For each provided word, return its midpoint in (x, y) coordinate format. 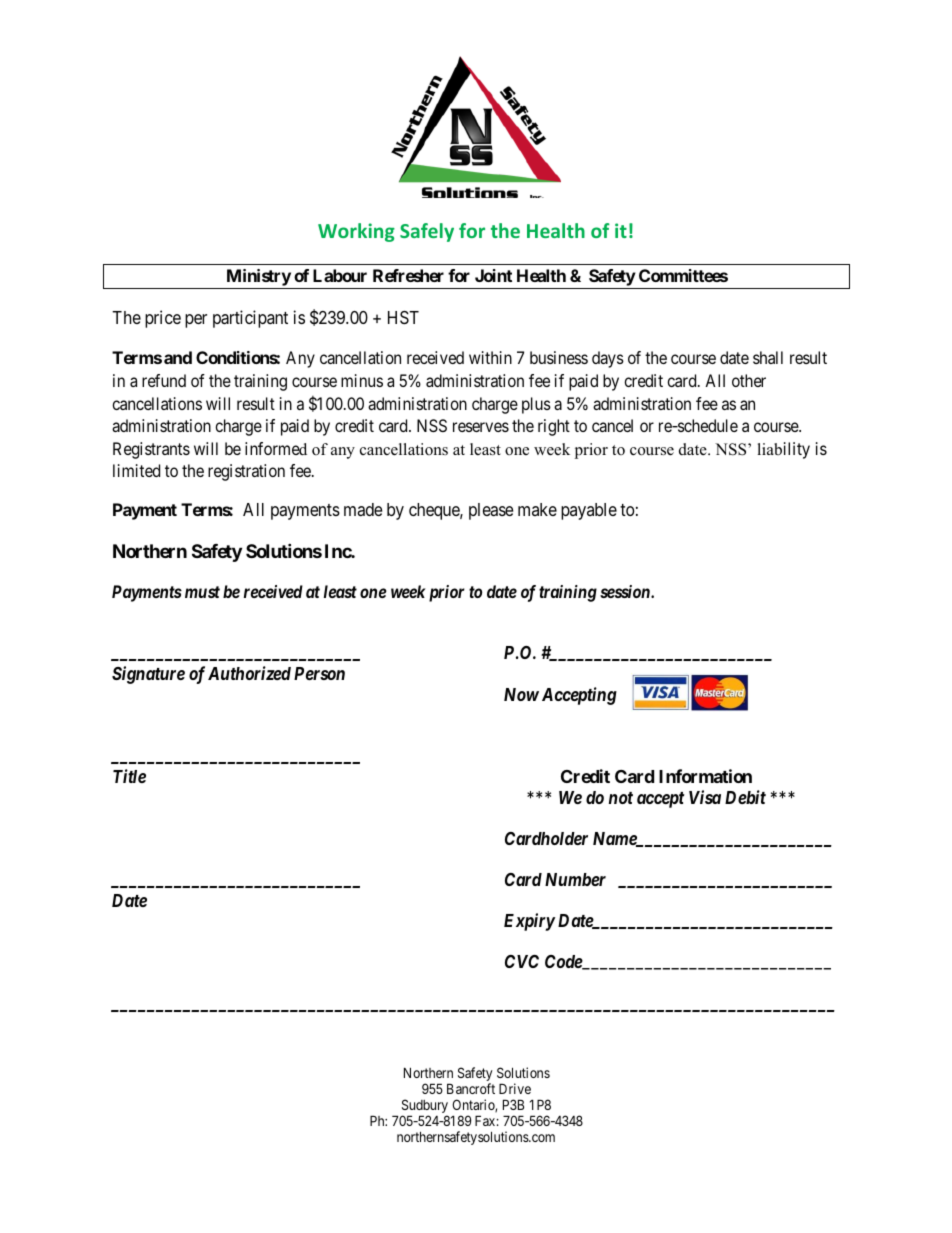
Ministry (259, 277)
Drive (515, 1088)
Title (129, 776)
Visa (705, 797)
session (626, 591)
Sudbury (425, 1107)
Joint (493, 275)
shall (768, 357)
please (491, 511)
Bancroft (471, 1088)
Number (575, 879)
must (202, 592)
